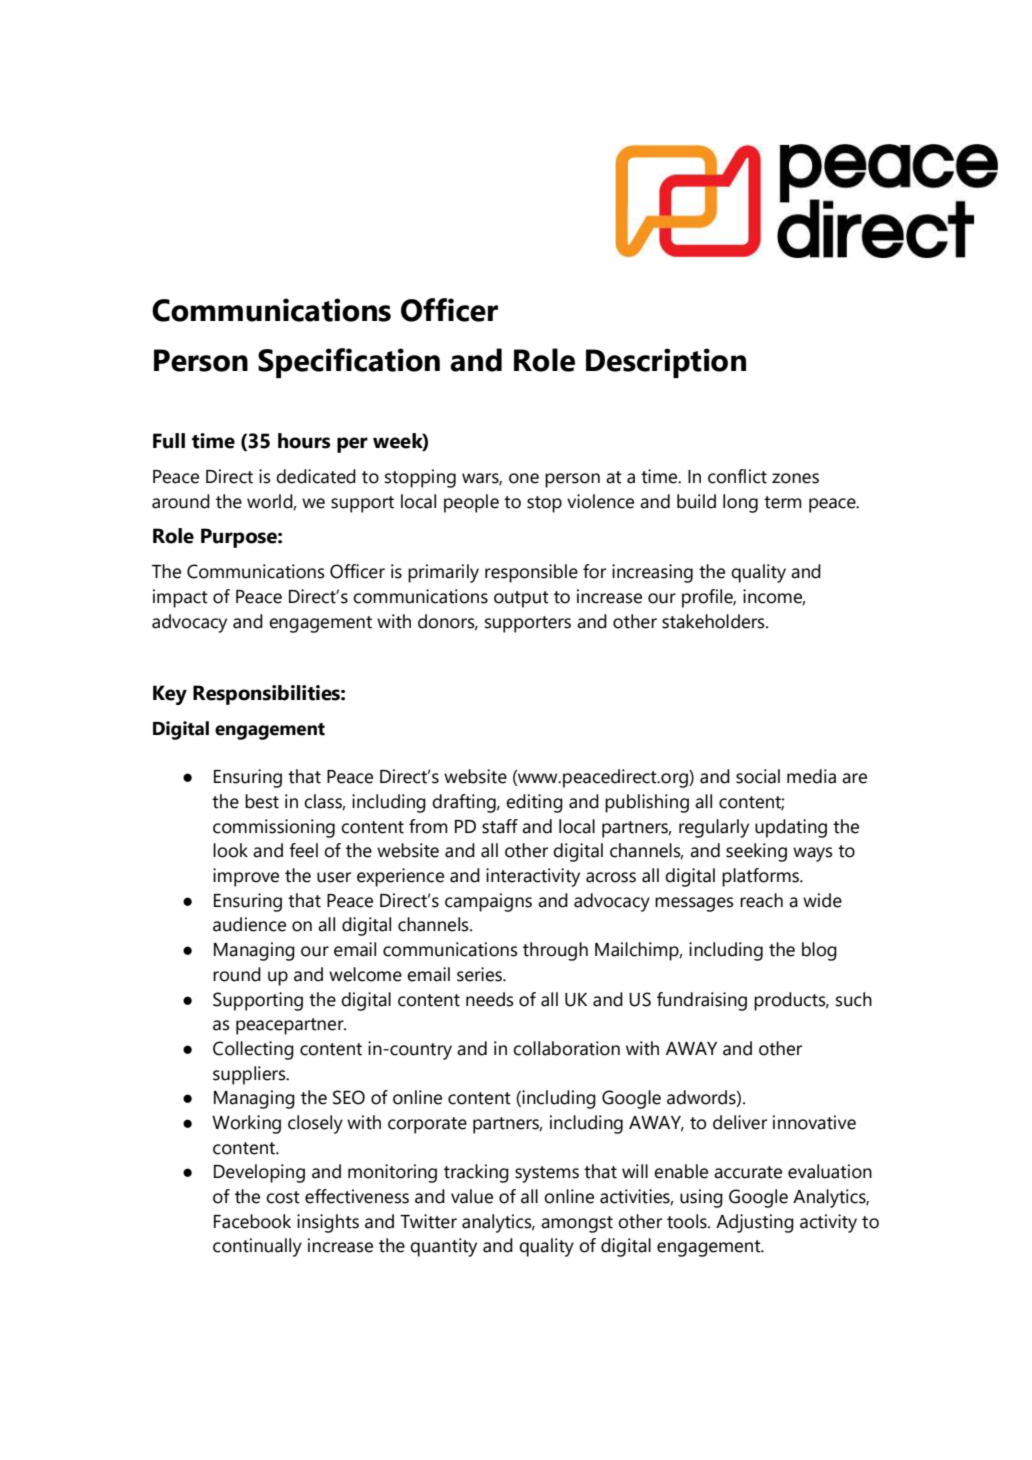  I want to click on editing, so click(534, 803).
